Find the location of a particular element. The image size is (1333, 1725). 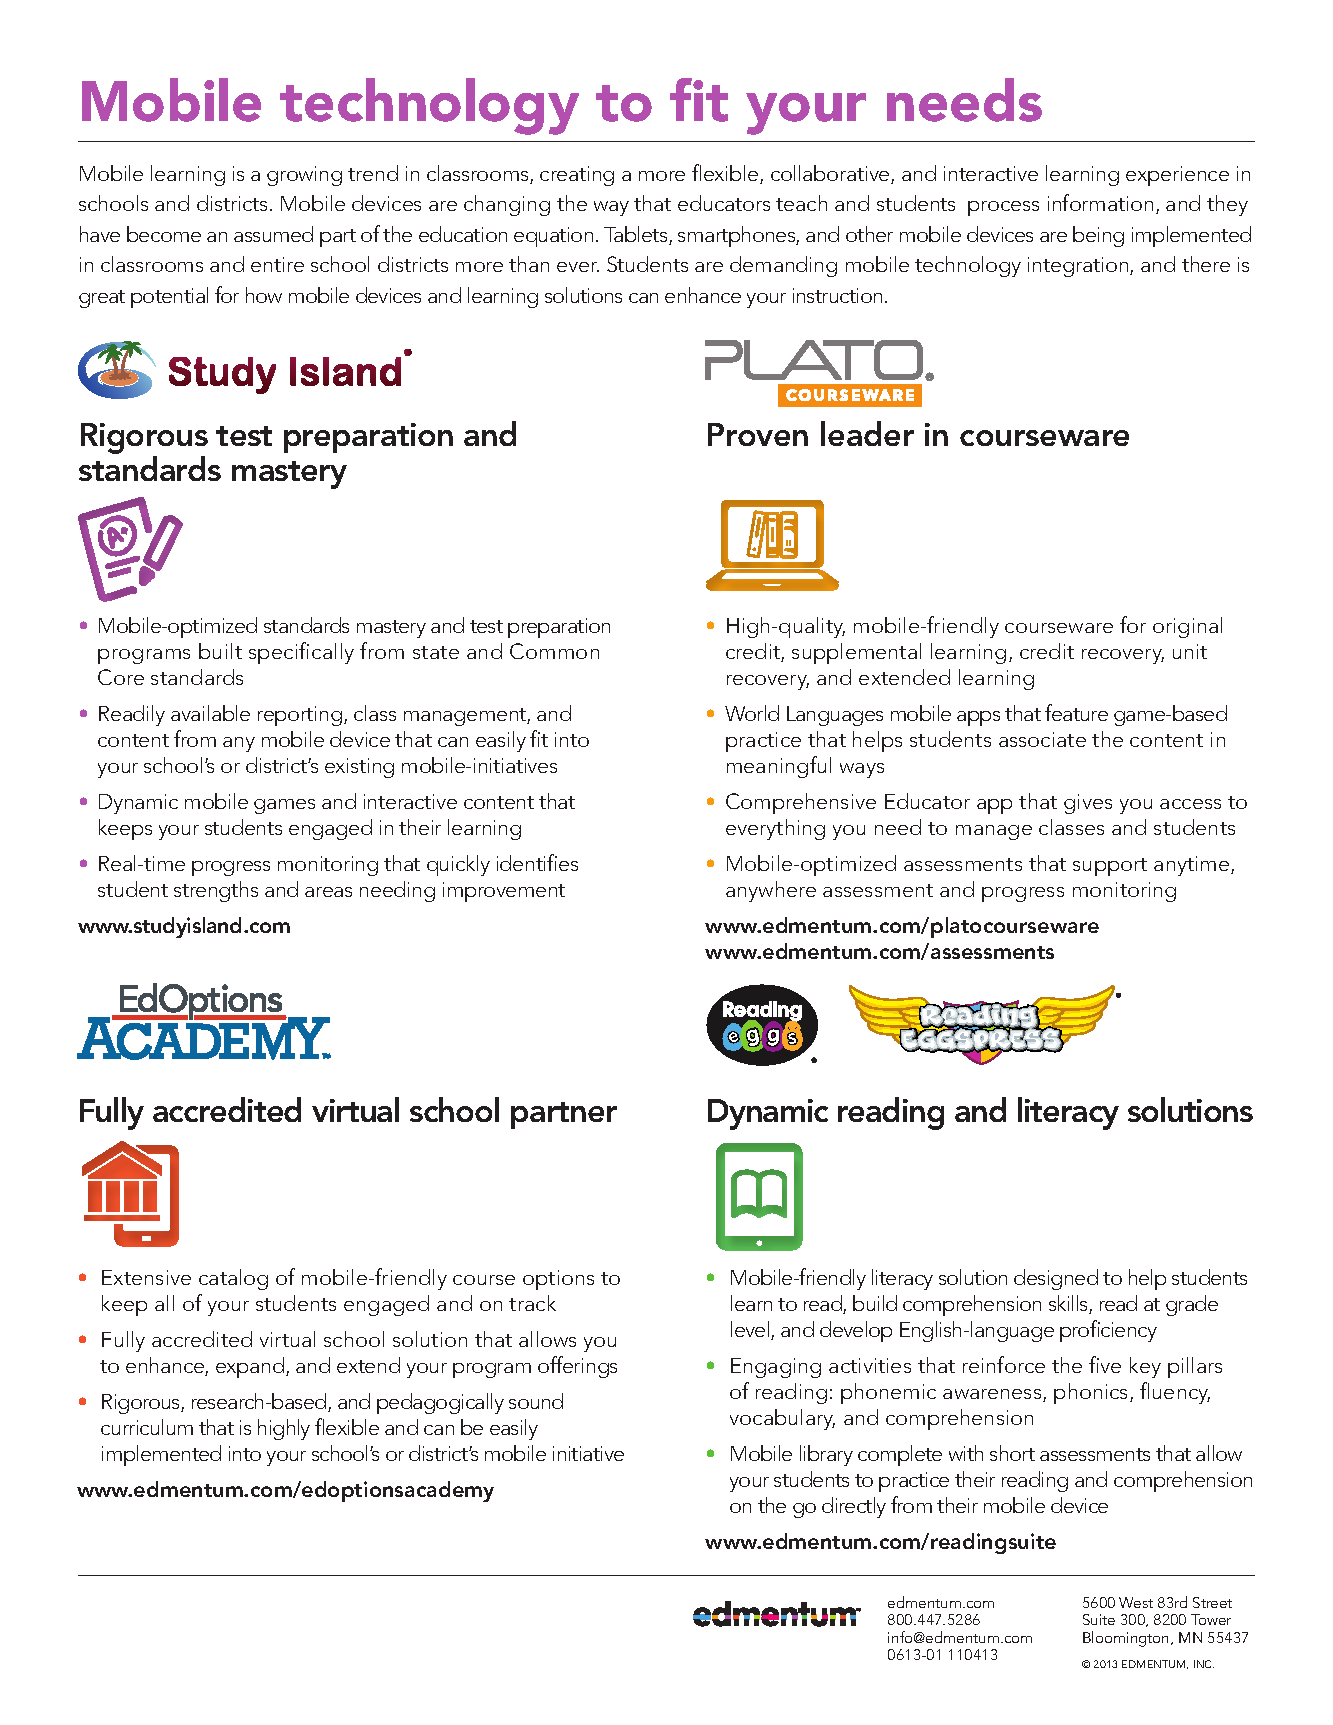

curriculum is located at coordinates (147, 1427).
